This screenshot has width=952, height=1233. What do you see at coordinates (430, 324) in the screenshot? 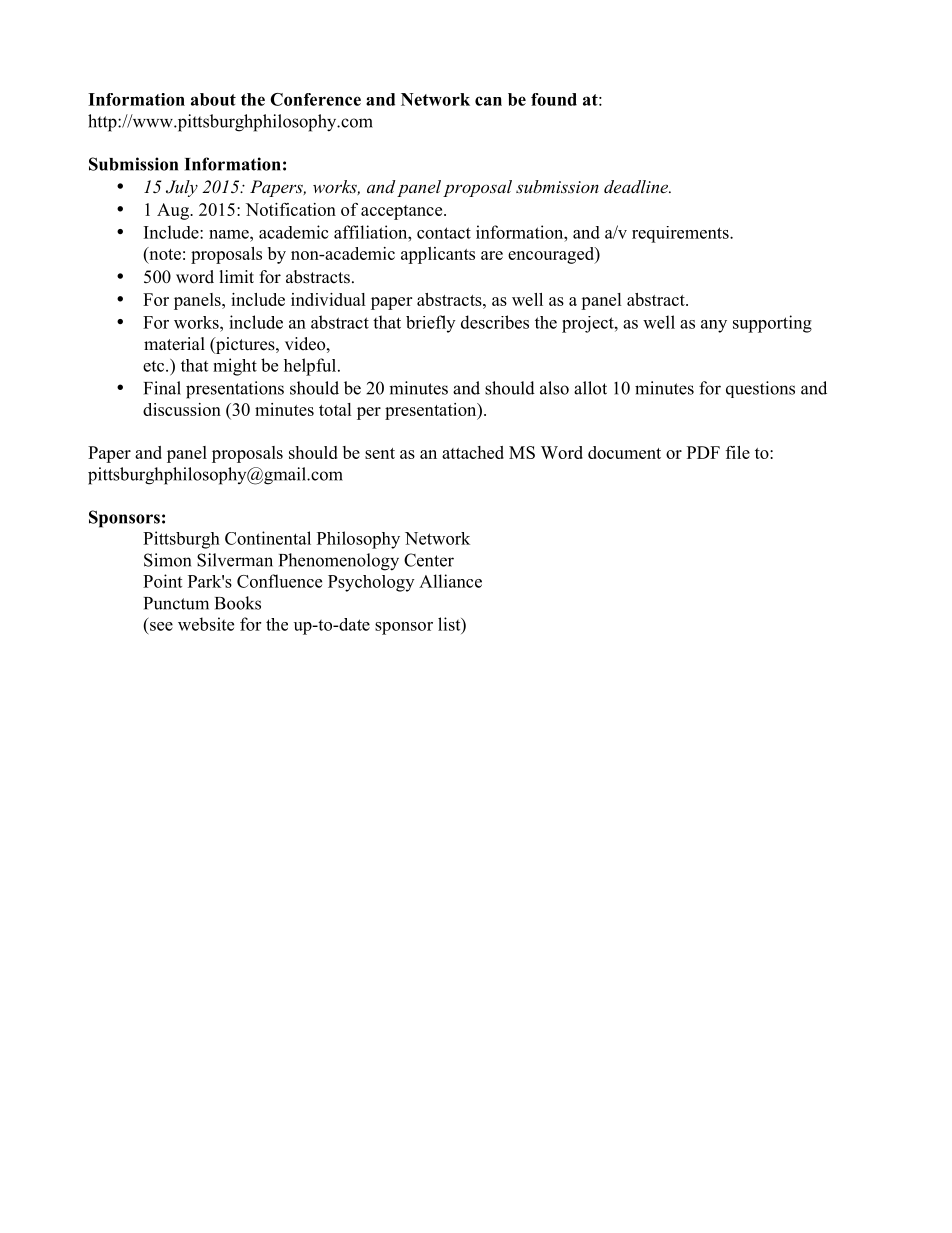
I see `briefly` at bounding box center [430, 324].
